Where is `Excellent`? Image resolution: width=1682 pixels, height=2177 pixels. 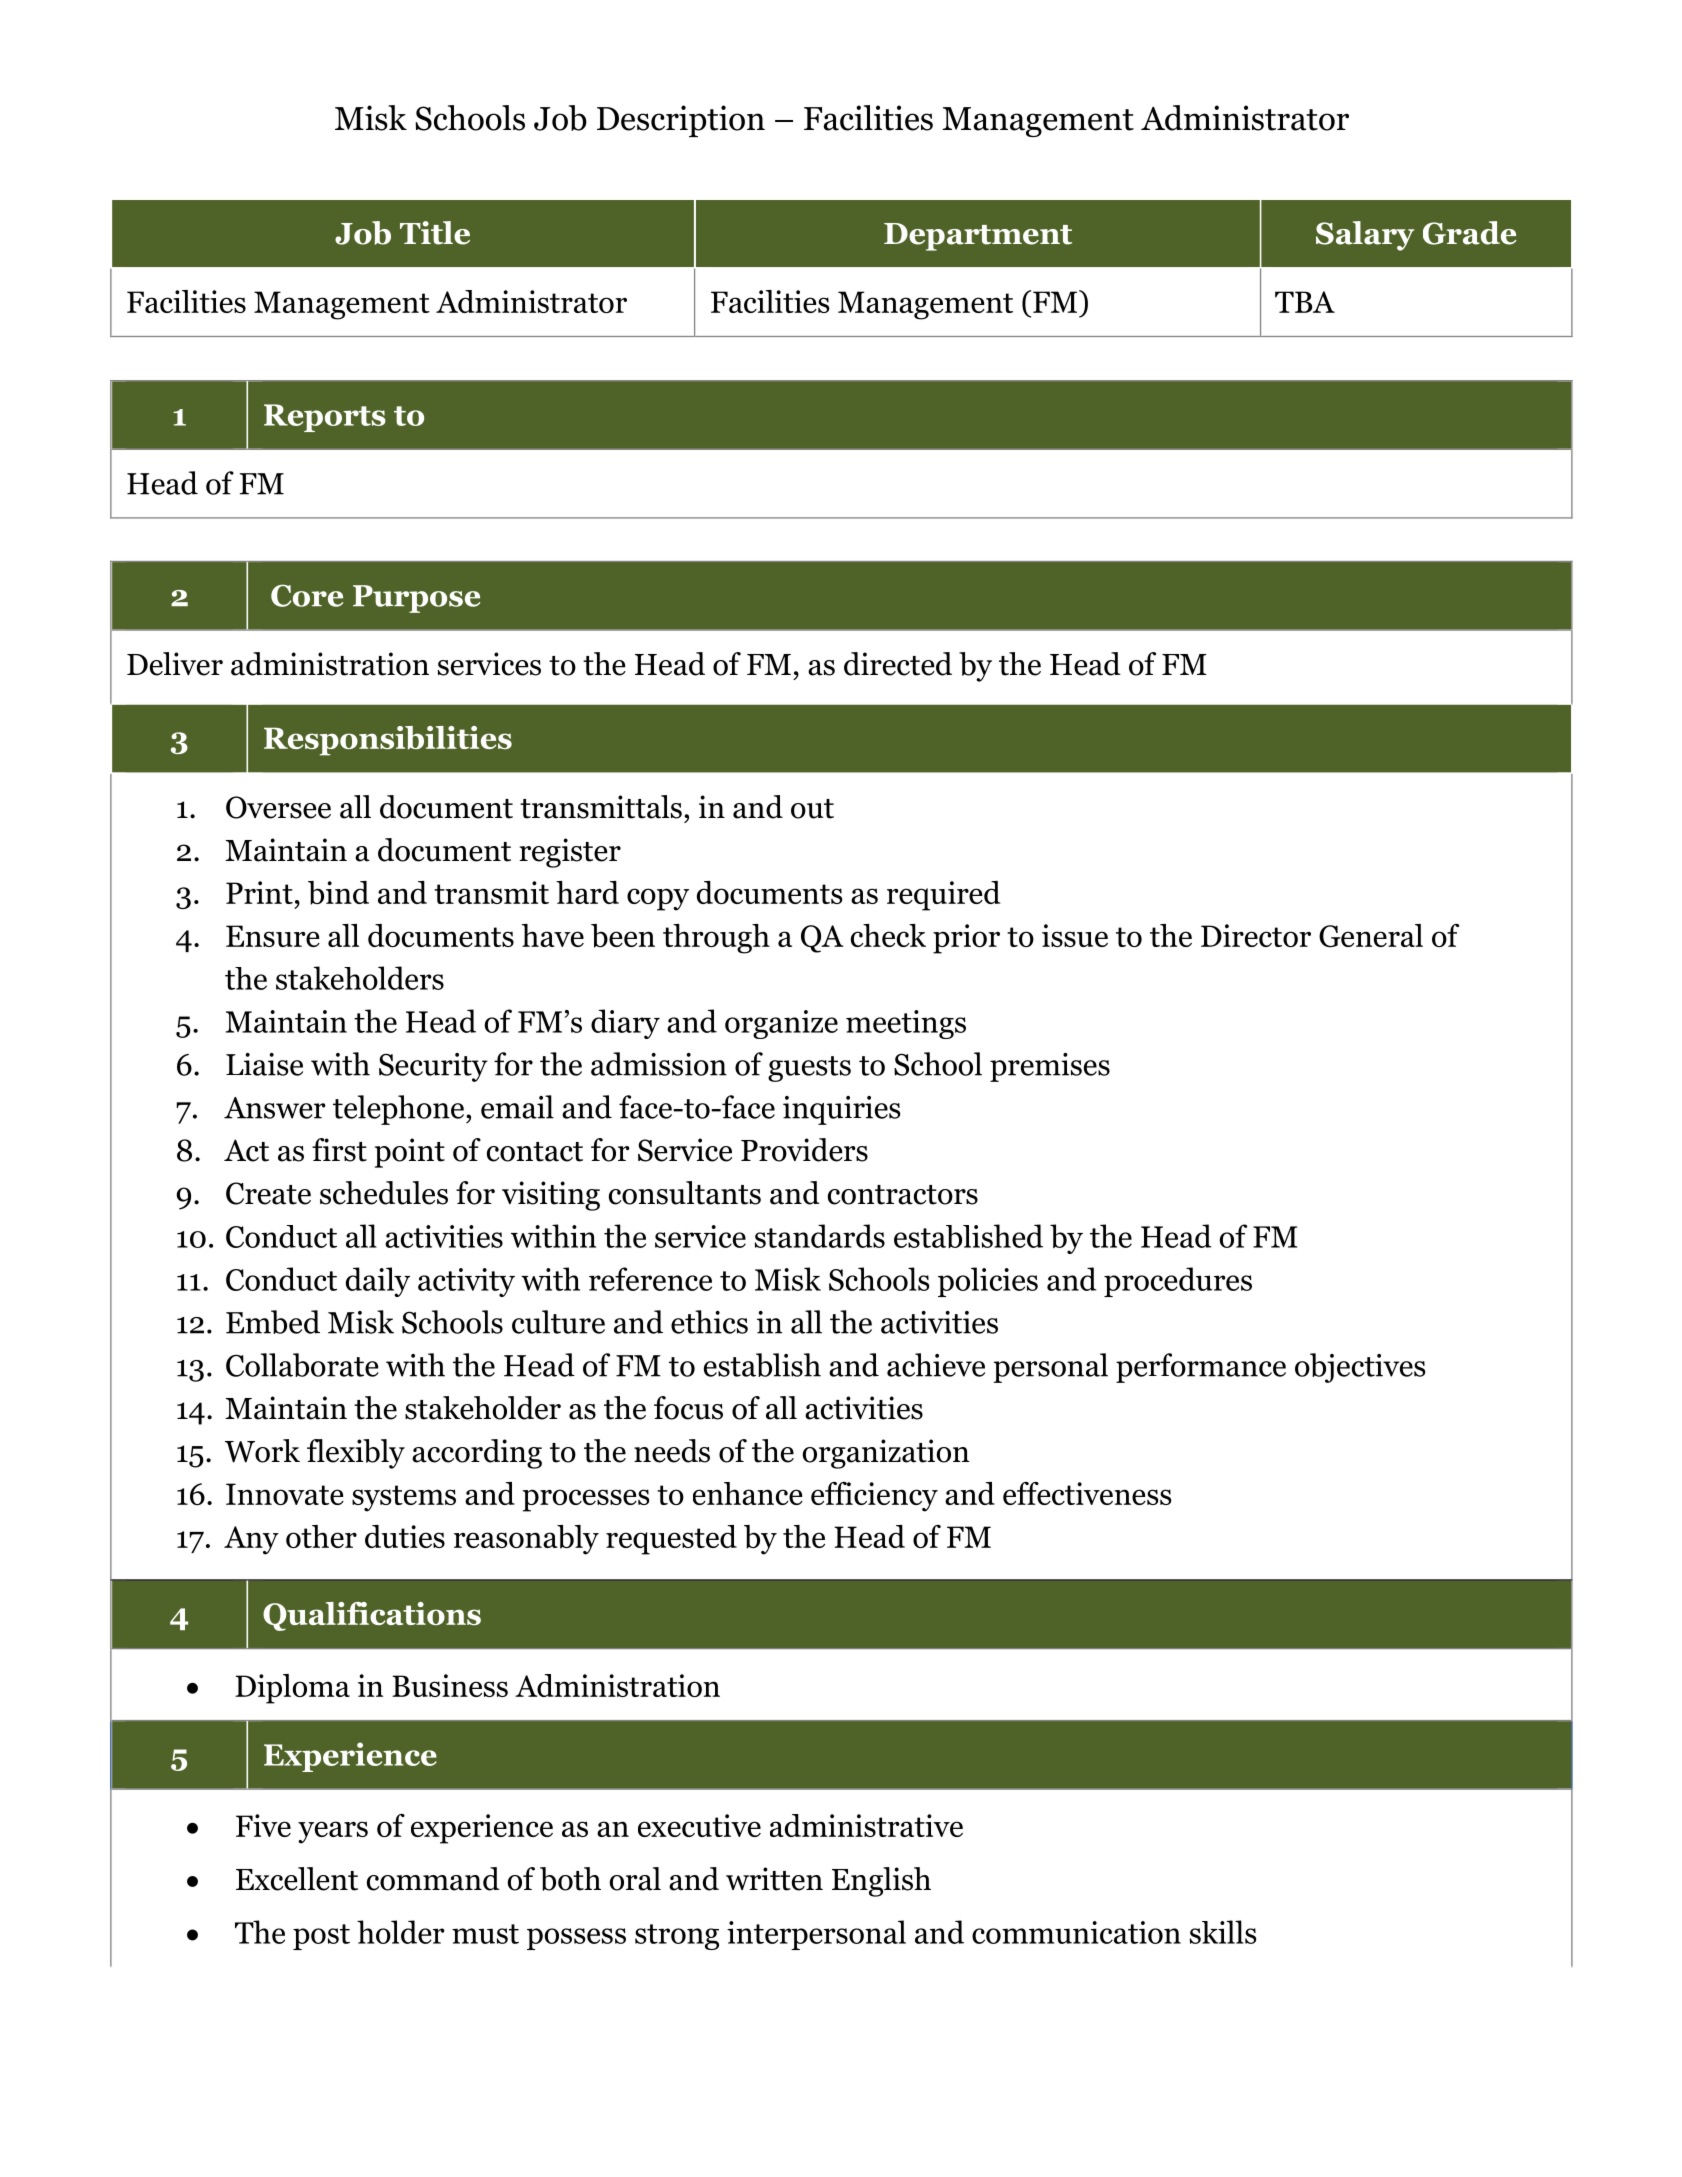 Excellent is located at coordinates (297, 1879).
